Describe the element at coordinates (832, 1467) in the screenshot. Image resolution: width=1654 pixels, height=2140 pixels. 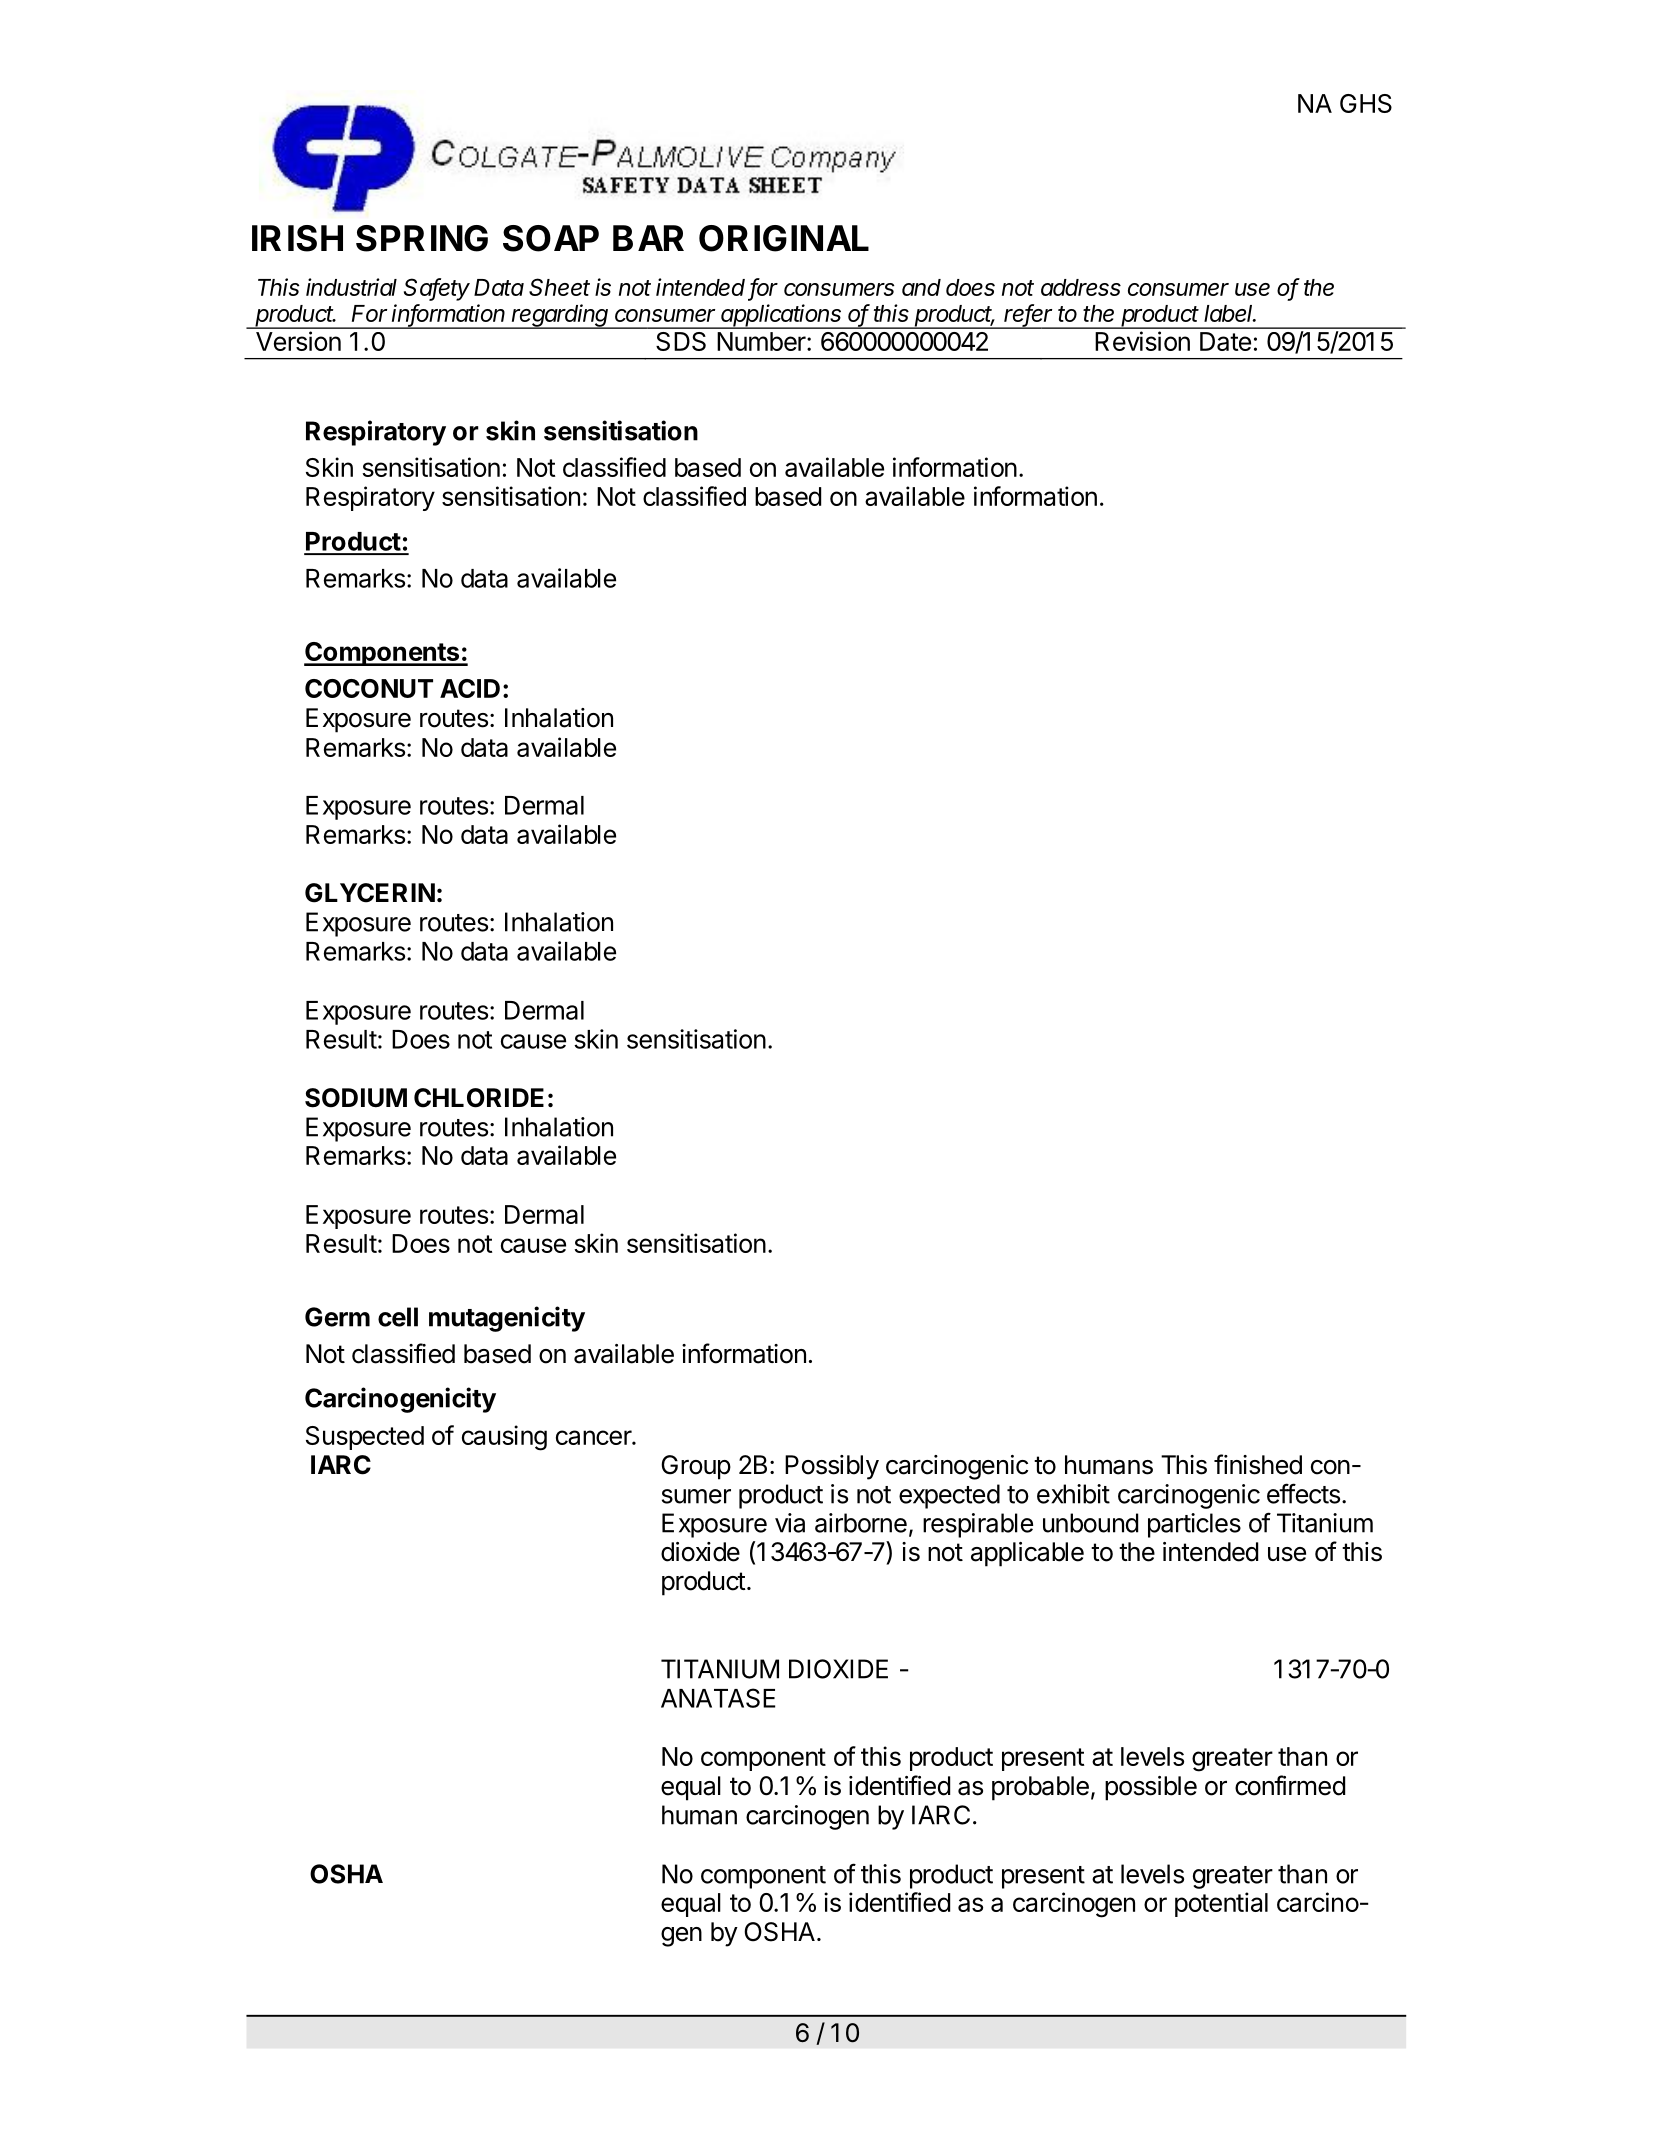
I see `Possibly` at that location.
